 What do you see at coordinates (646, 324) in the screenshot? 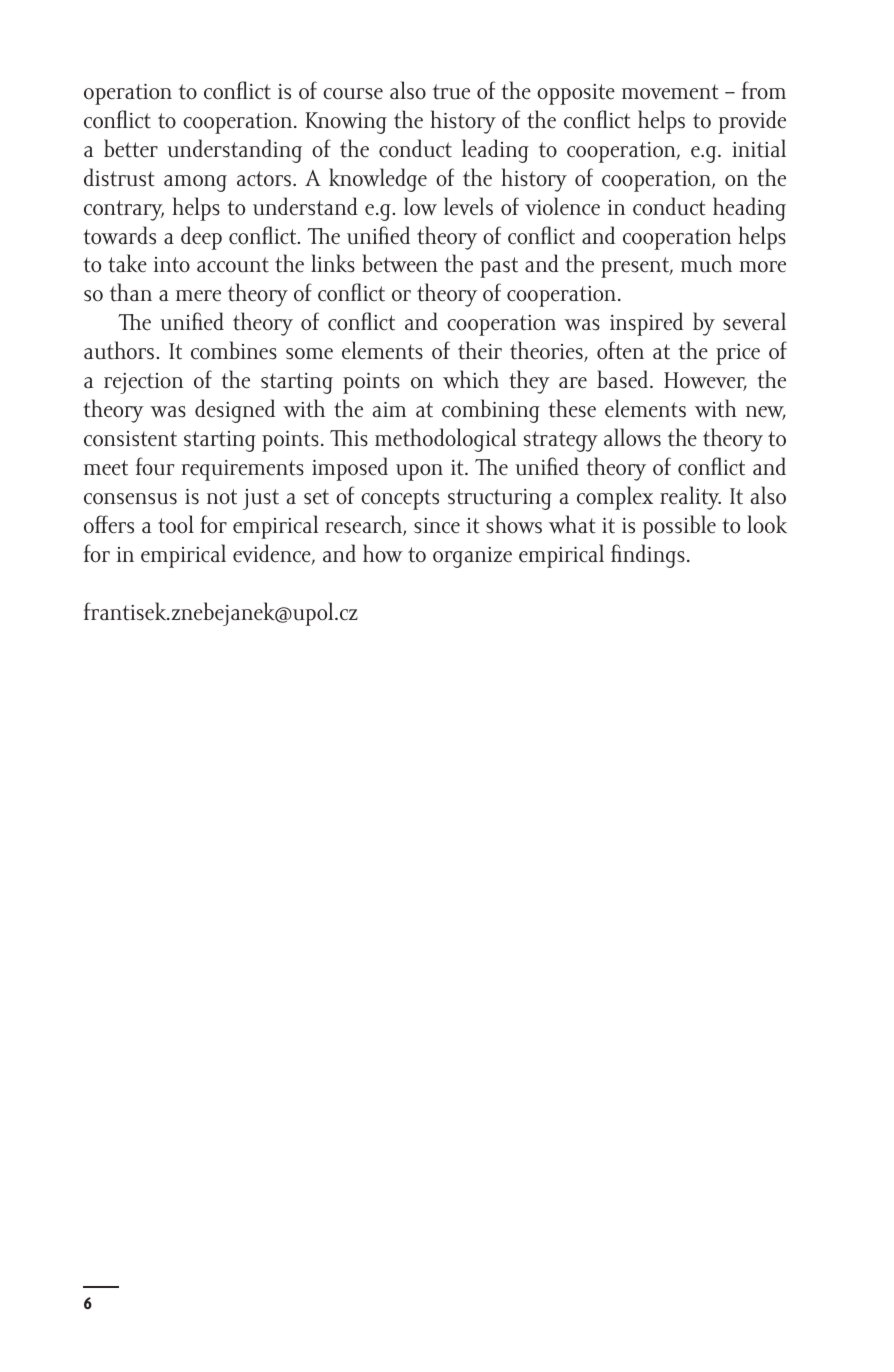
I see `inspired` at bounding box center [646, 324].
